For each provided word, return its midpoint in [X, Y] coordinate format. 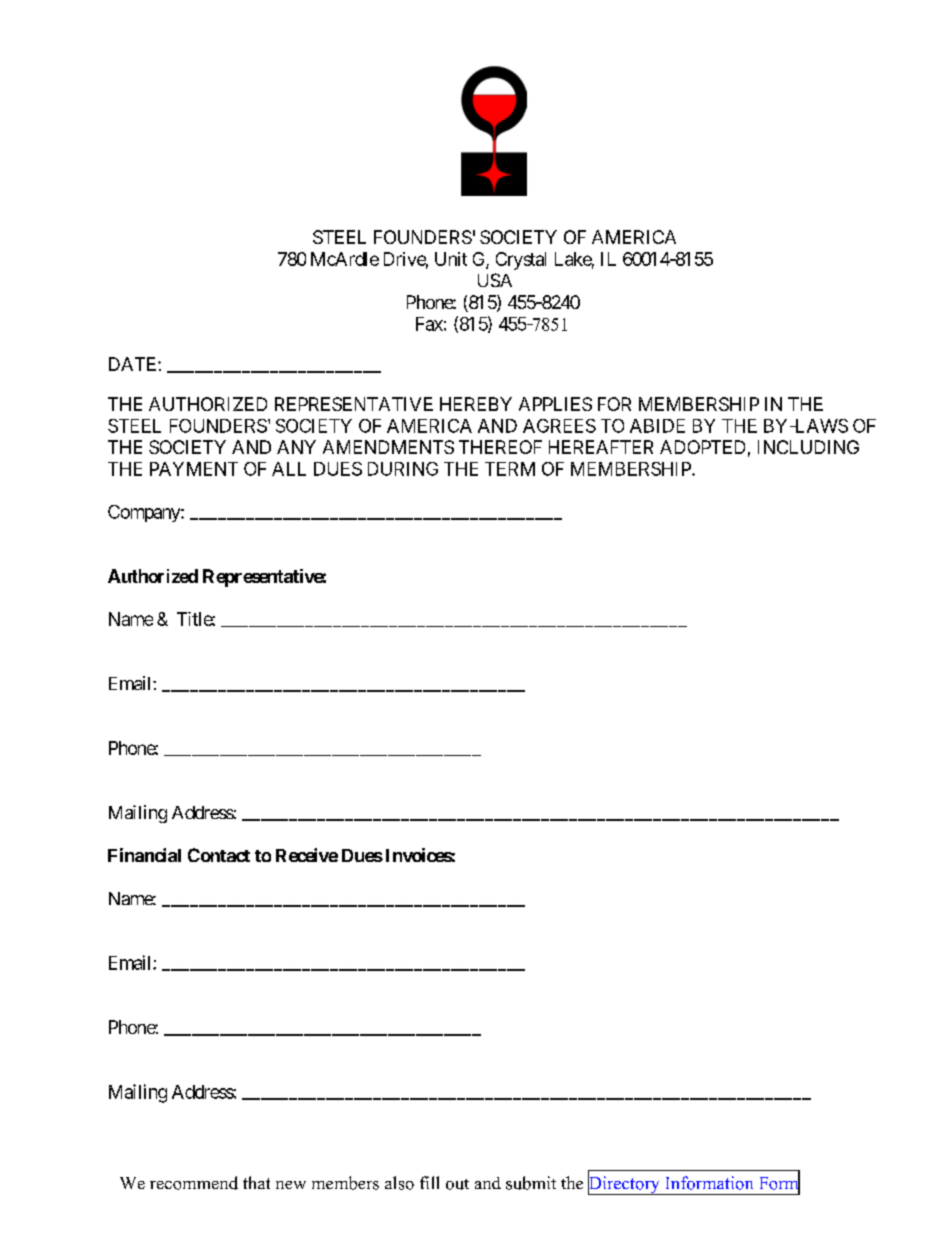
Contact [219, 855]
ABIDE [657, 426]
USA [495, 280]
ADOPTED [702, 447]
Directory [625, 1184]
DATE [134, 364]
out [457, 1184]
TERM [510, 469]
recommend [194, 1183]
